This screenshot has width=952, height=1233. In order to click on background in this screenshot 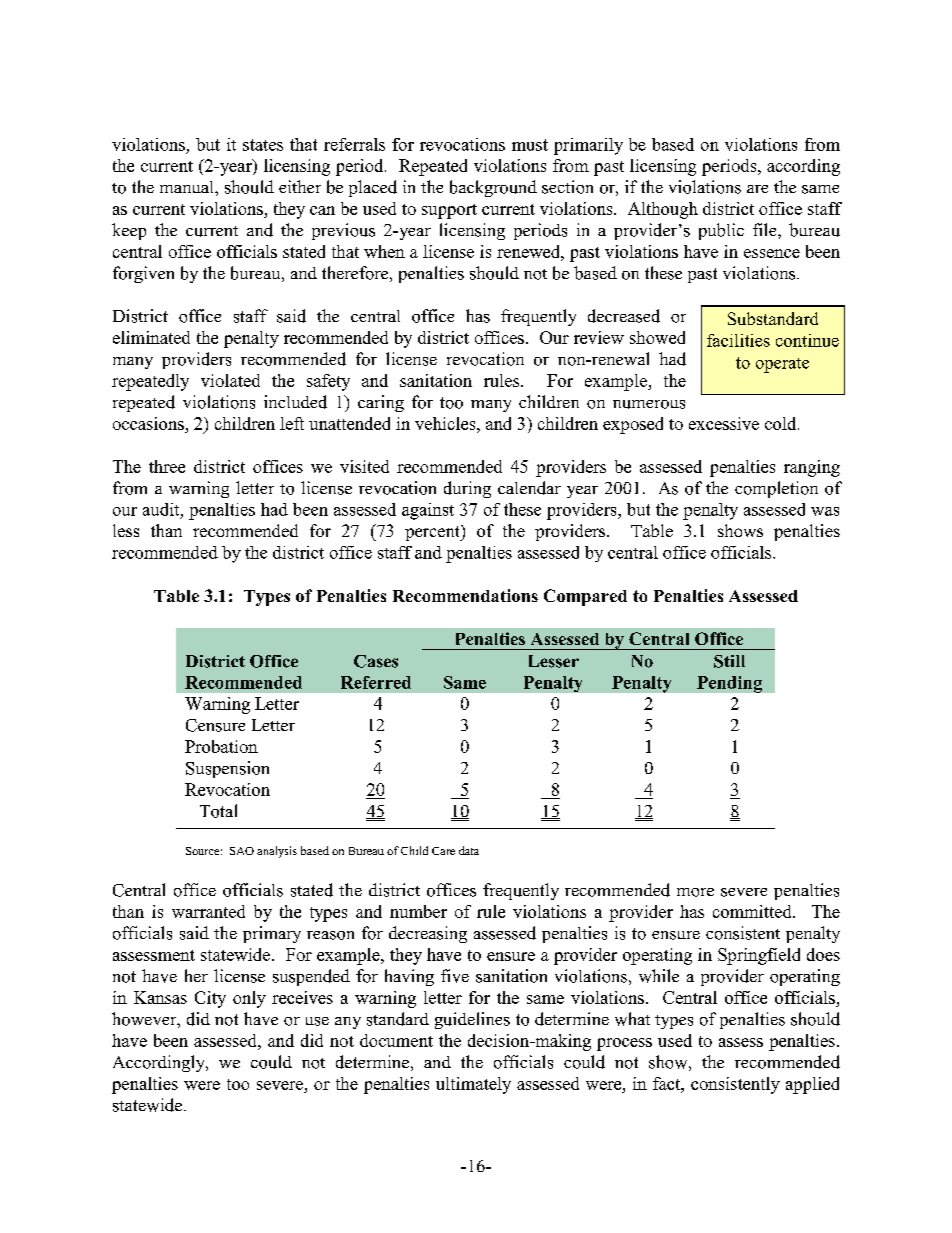, I will do `click(493, 188)`.
